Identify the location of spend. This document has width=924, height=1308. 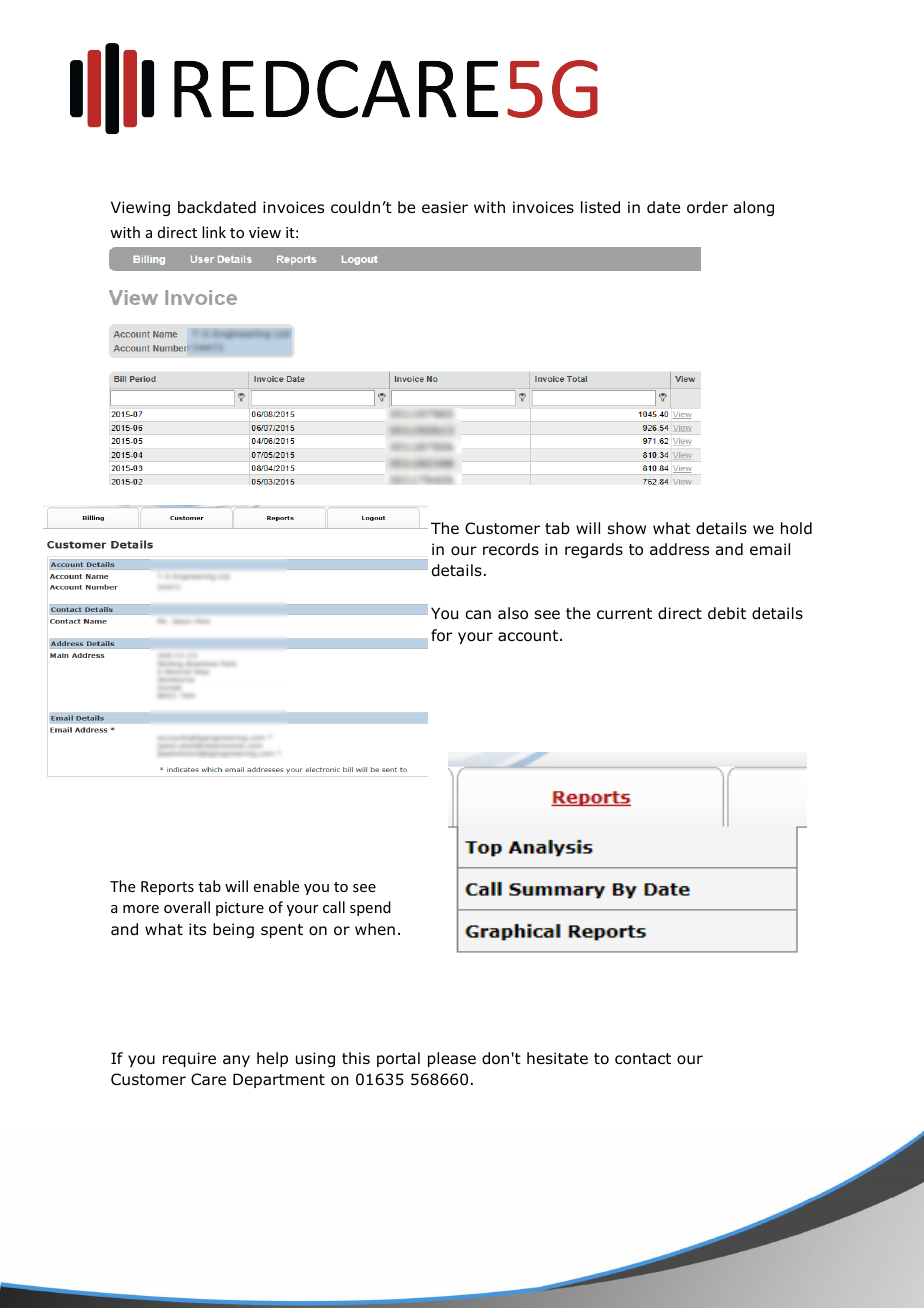
(370, 908).
